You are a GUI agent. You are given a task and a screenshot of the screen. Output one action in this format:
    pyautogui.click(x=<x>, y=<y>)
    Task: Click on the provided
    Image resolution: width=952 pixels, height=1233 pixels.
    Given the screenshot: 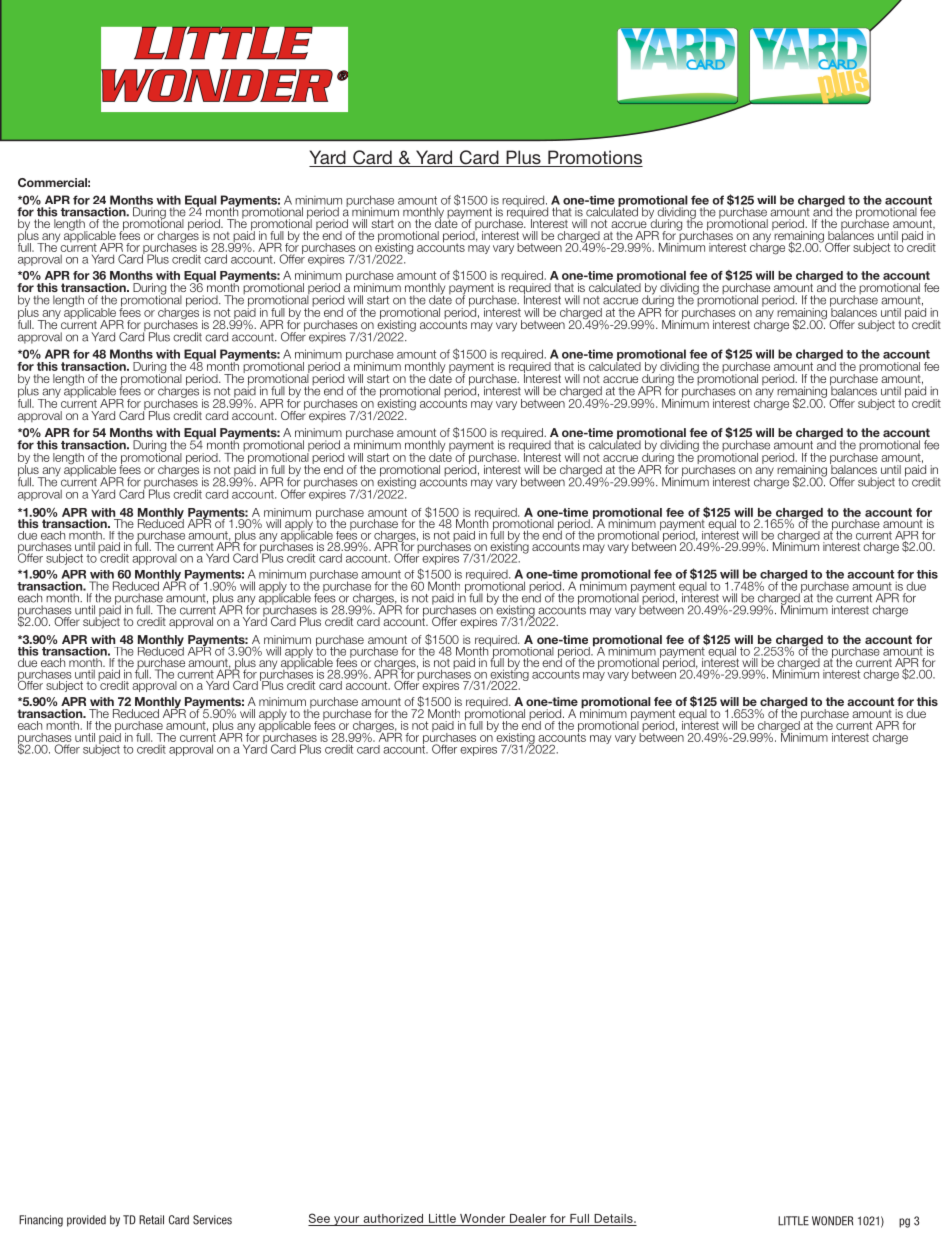 What is the action you would take?
    pyautogui.click(x=86, y=1221)
